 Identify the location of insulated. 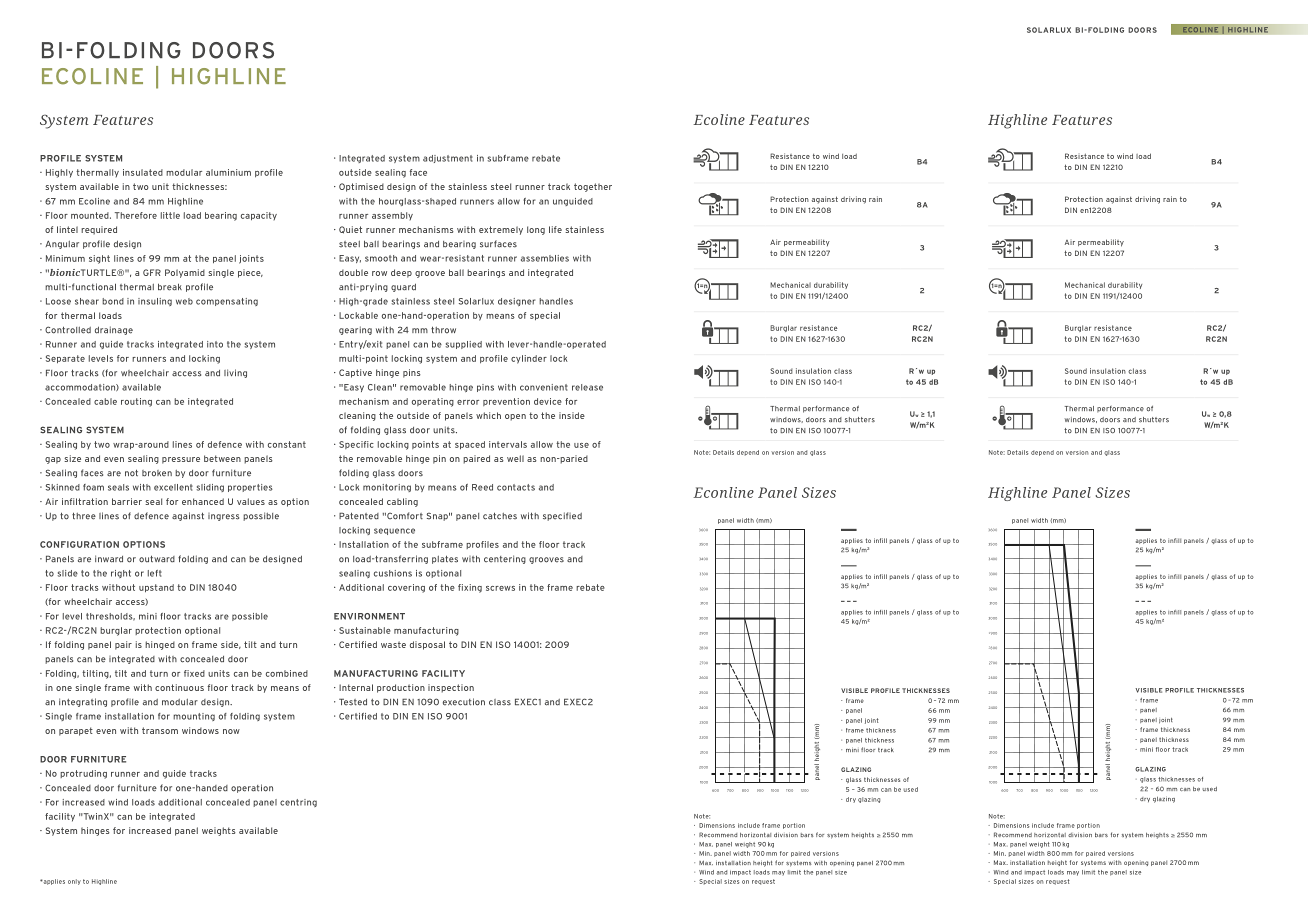
(143, 172).
